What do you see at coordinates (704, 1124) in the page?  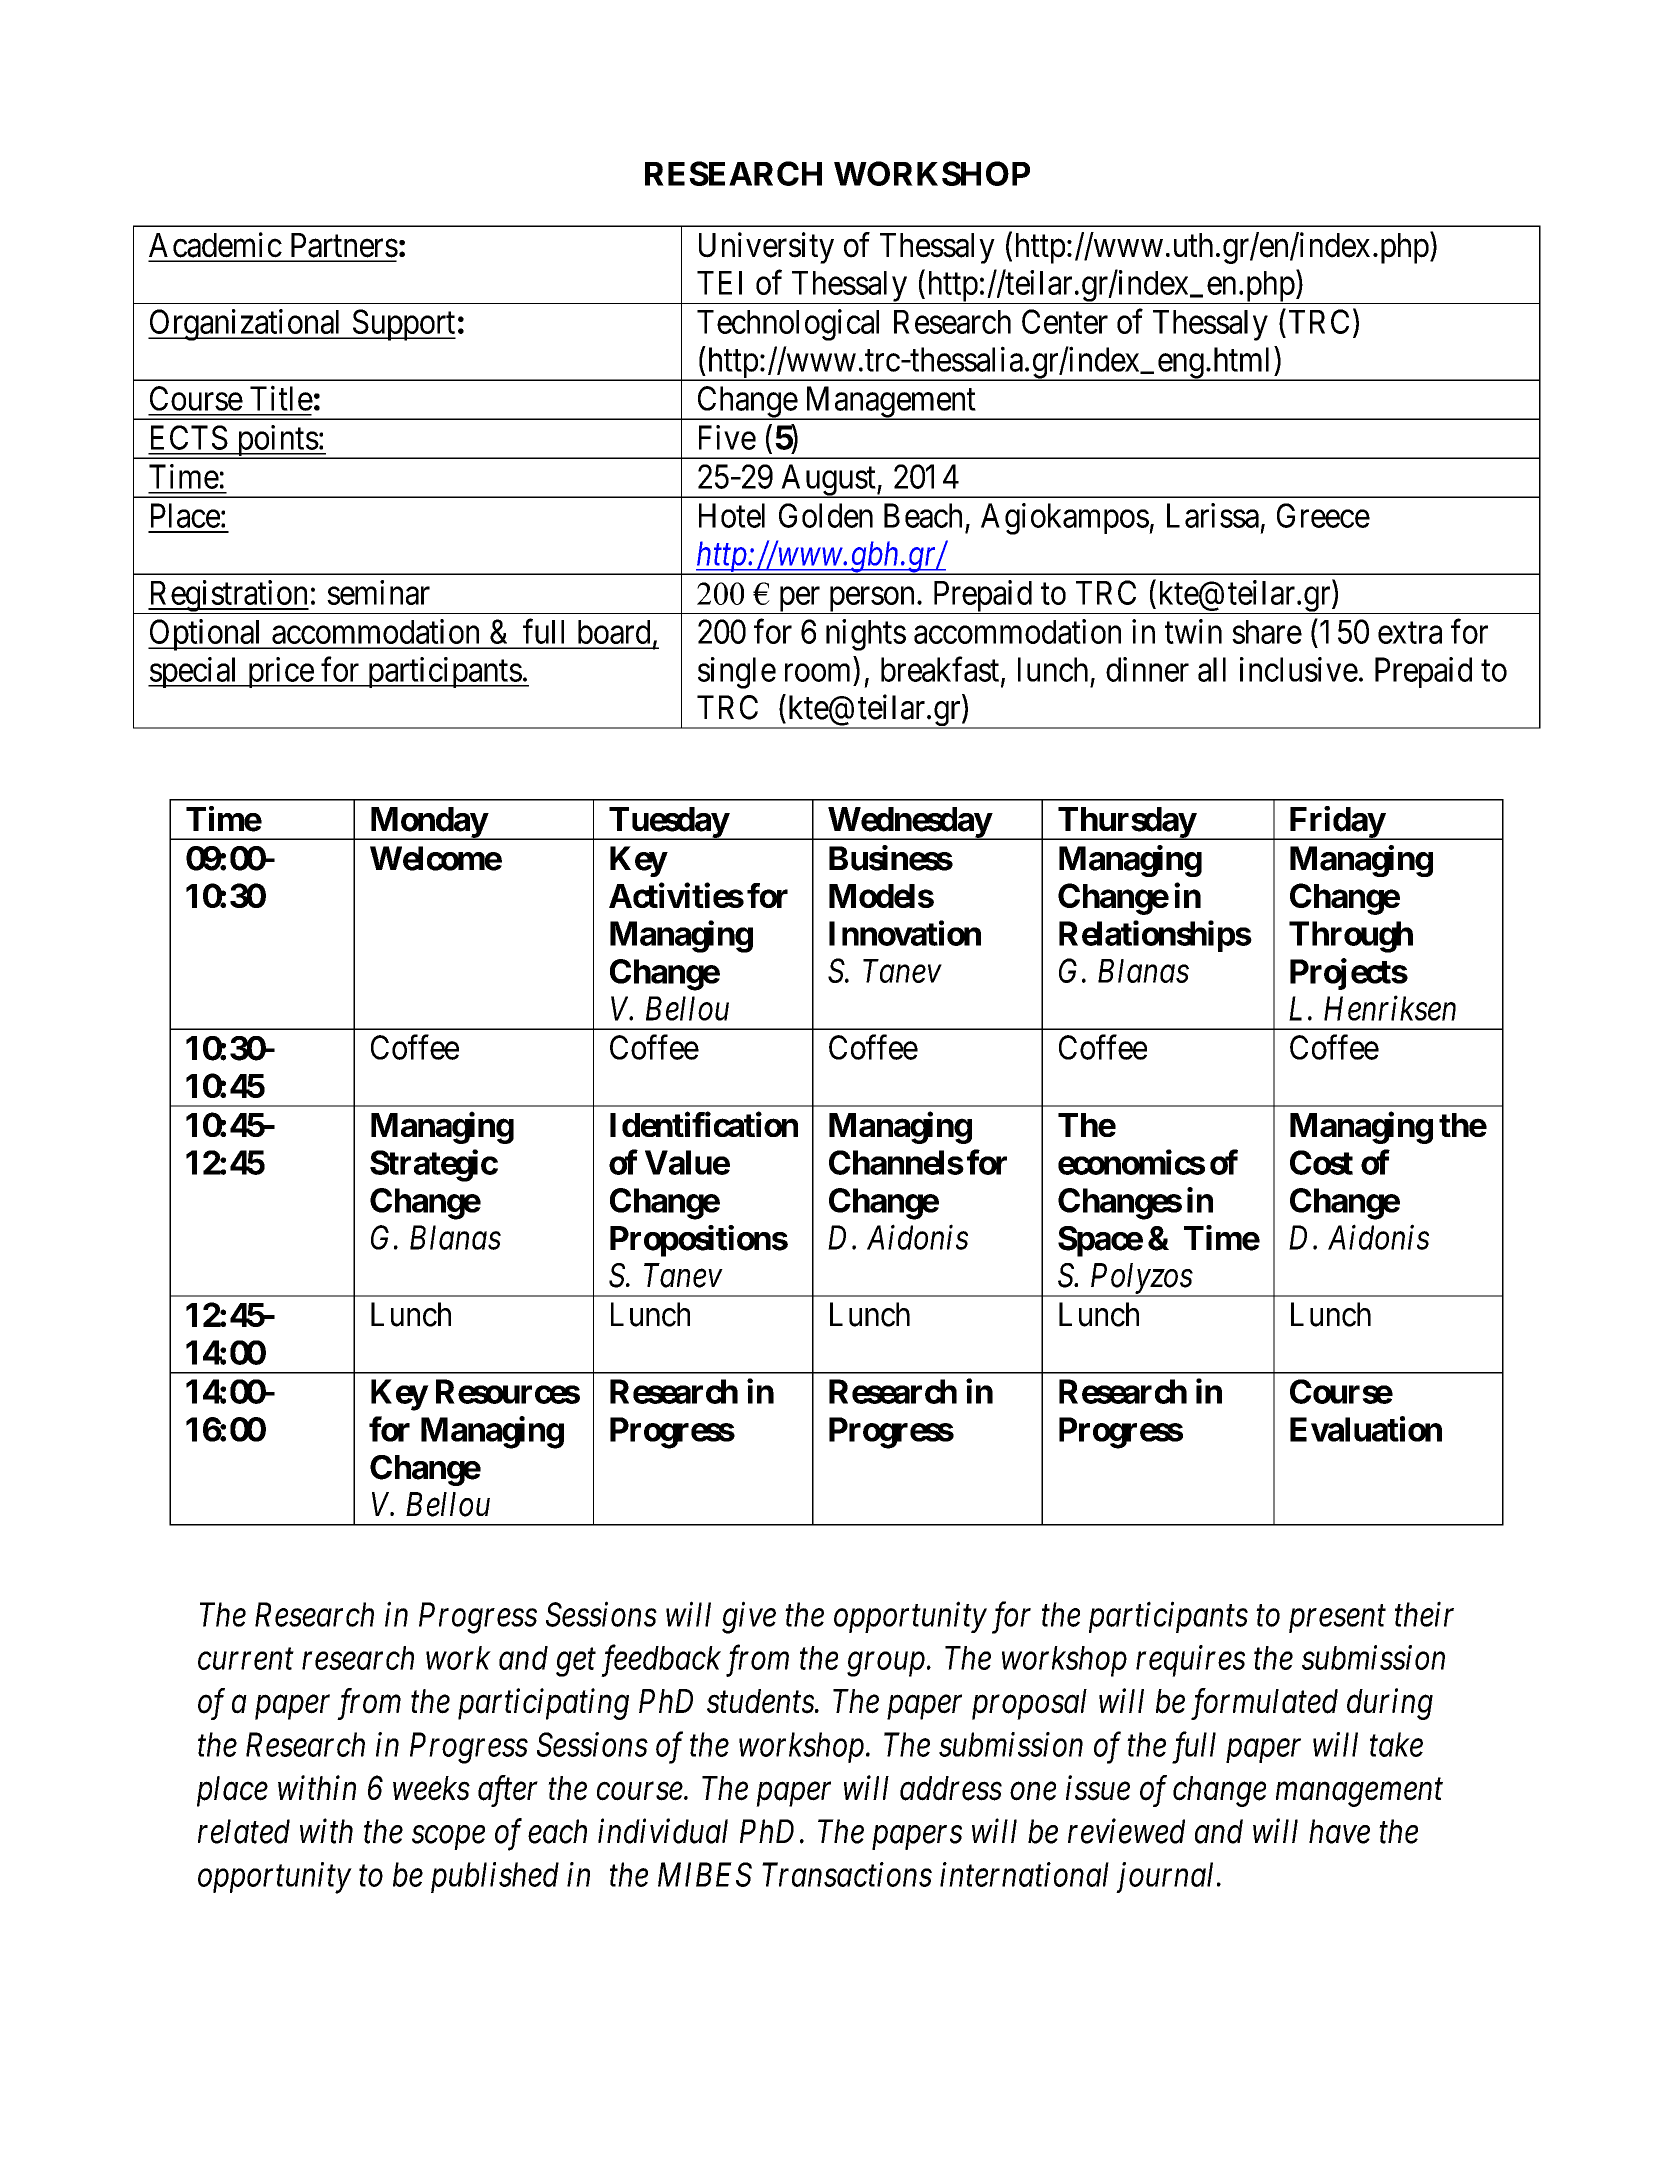 I see `Identification` at bounding box center [704, 1124].
